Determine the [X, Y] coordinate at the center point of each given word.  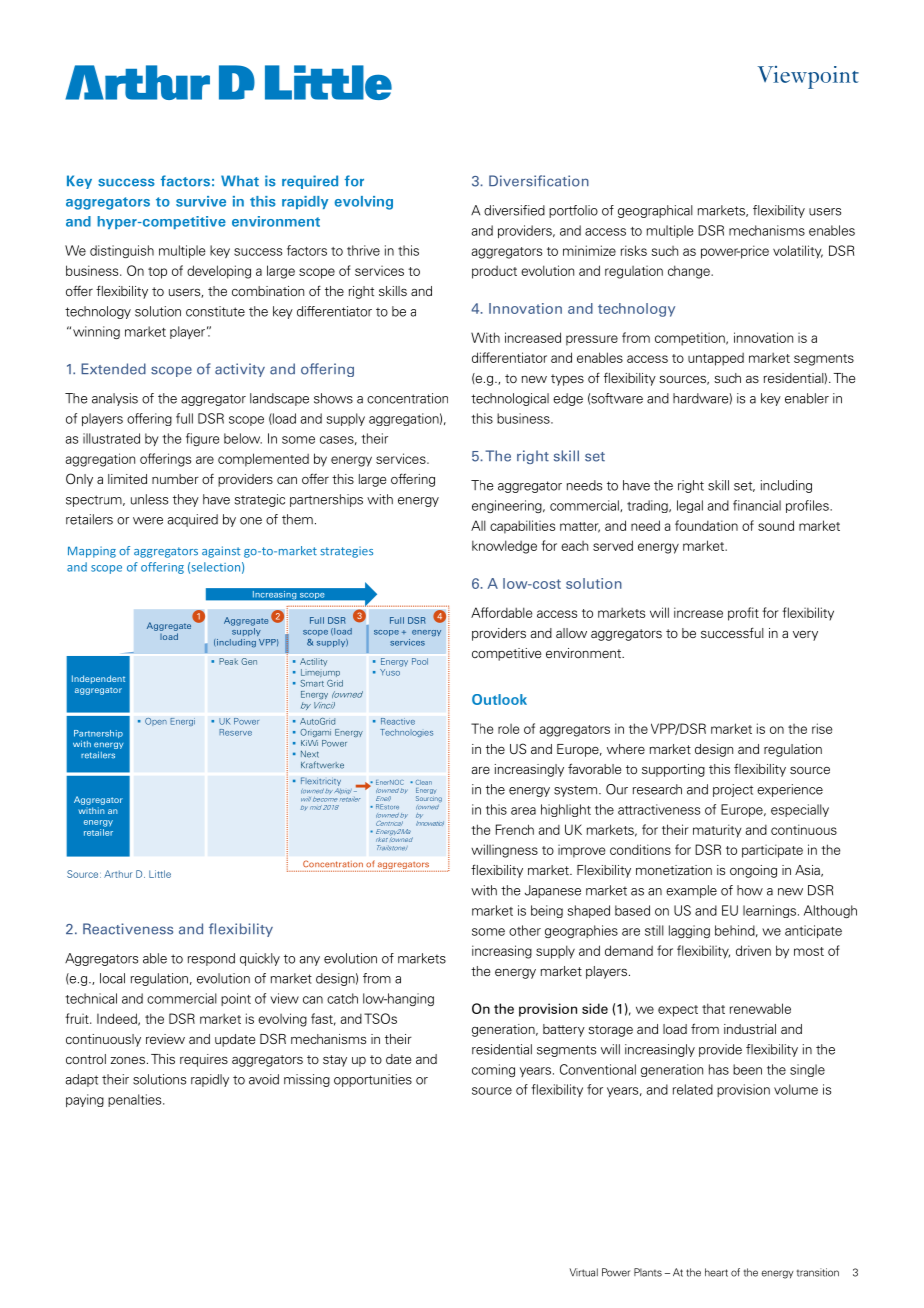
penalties [136, 1100]
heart [716, 1272]
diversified [514, 210]
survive [201, 201]
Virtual [583, 1272]
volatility [798, 252]
